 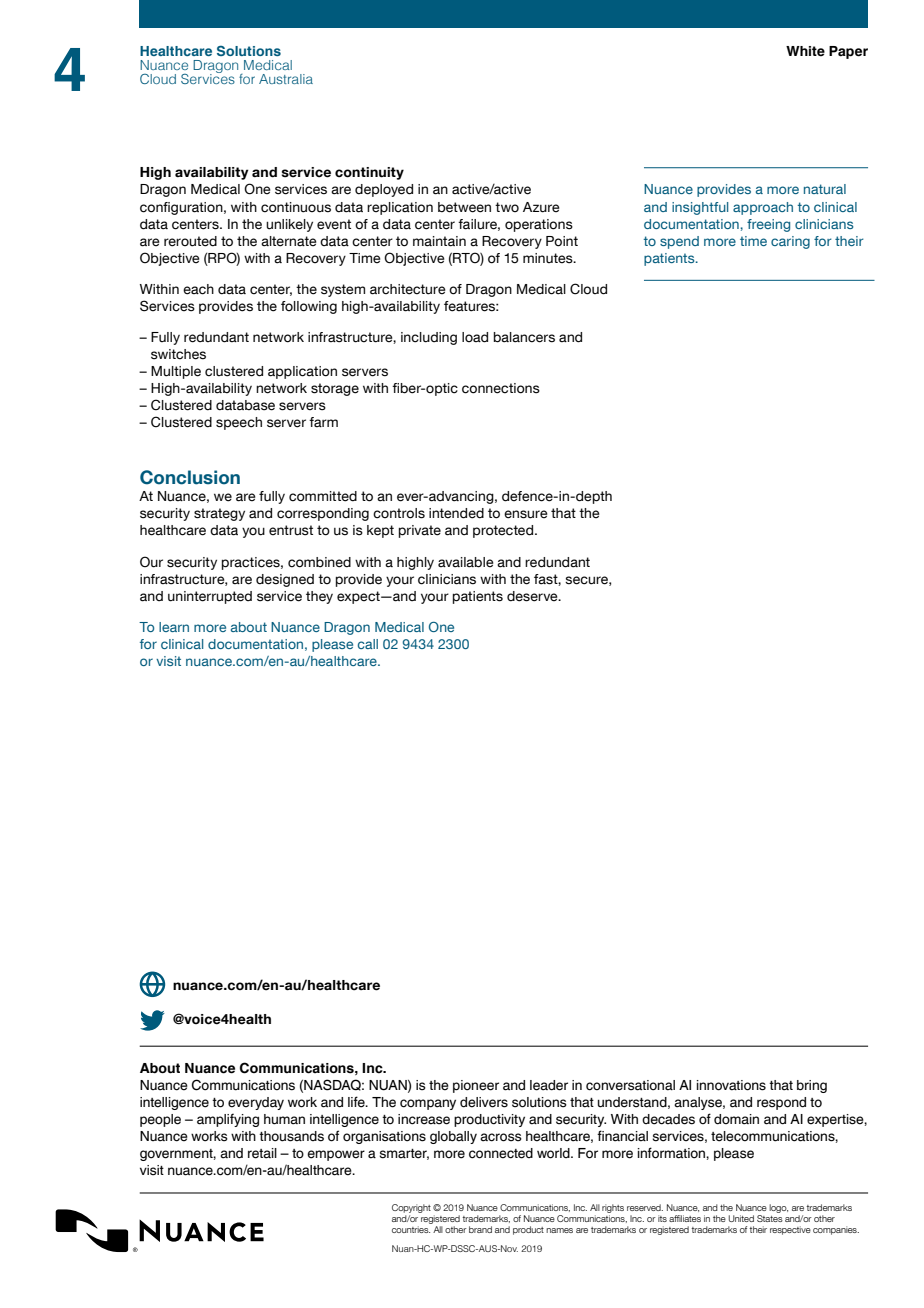 I want to click on innovations, so click(x=731, y=1085).
